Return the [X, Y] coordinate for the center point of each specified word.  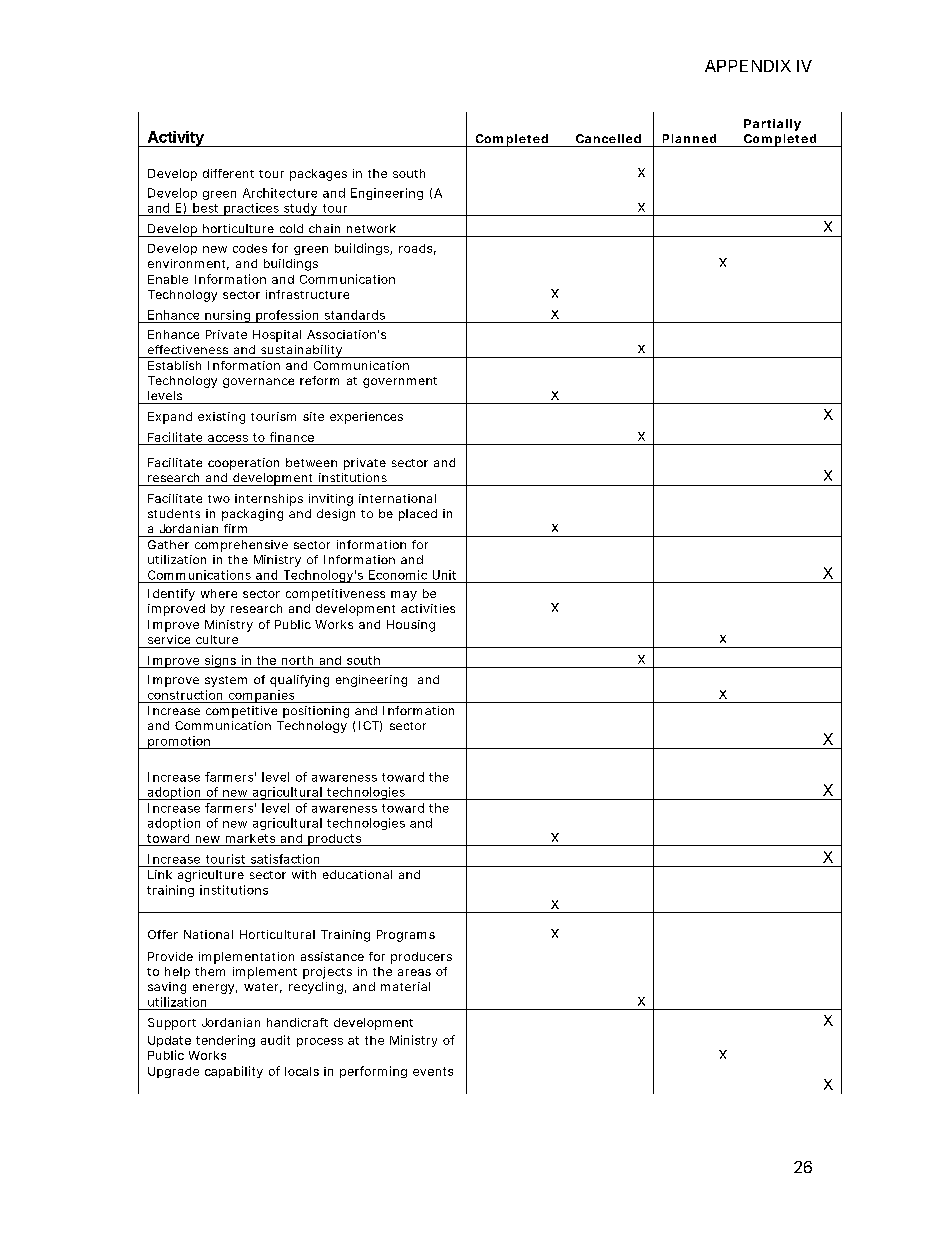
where [219, 593]
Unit [444, 575]
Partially [772, 125]
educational [357, 874]
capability [234, 1072]
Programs [406, 936]
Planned [689, 138]
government [400, 382]
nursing [227, 316]
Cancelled [608, 138]
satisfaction [285, 859]
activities [428, 608]
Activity [175, 139]
